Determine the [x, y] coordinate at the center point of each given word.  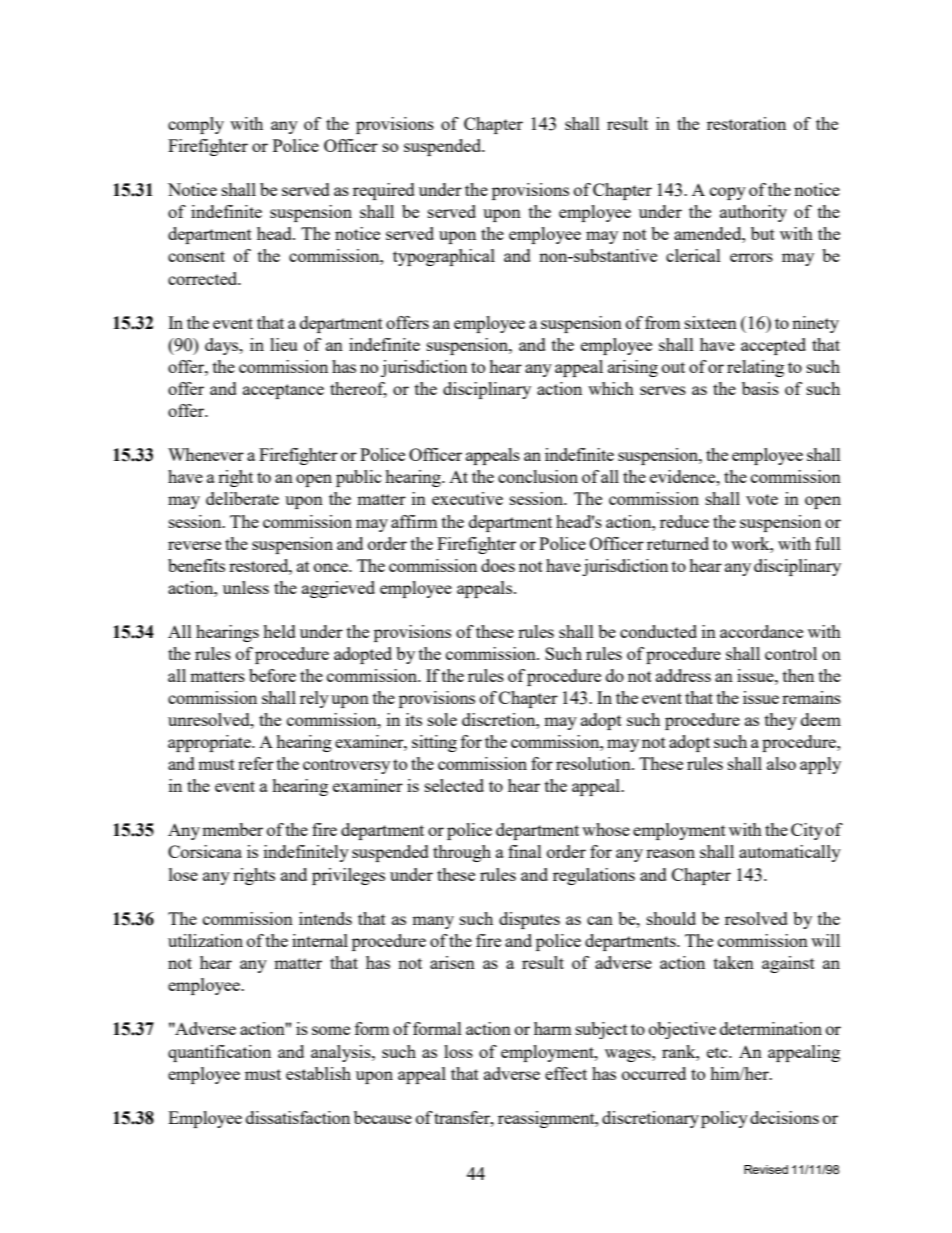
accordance [761, 631]
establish [318, 1073]
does [498, 565]
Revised [766, 1169]
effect [566, 1073]
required [384, 191]
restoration [746, 123]
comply [196, 125]
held [279, 631]
